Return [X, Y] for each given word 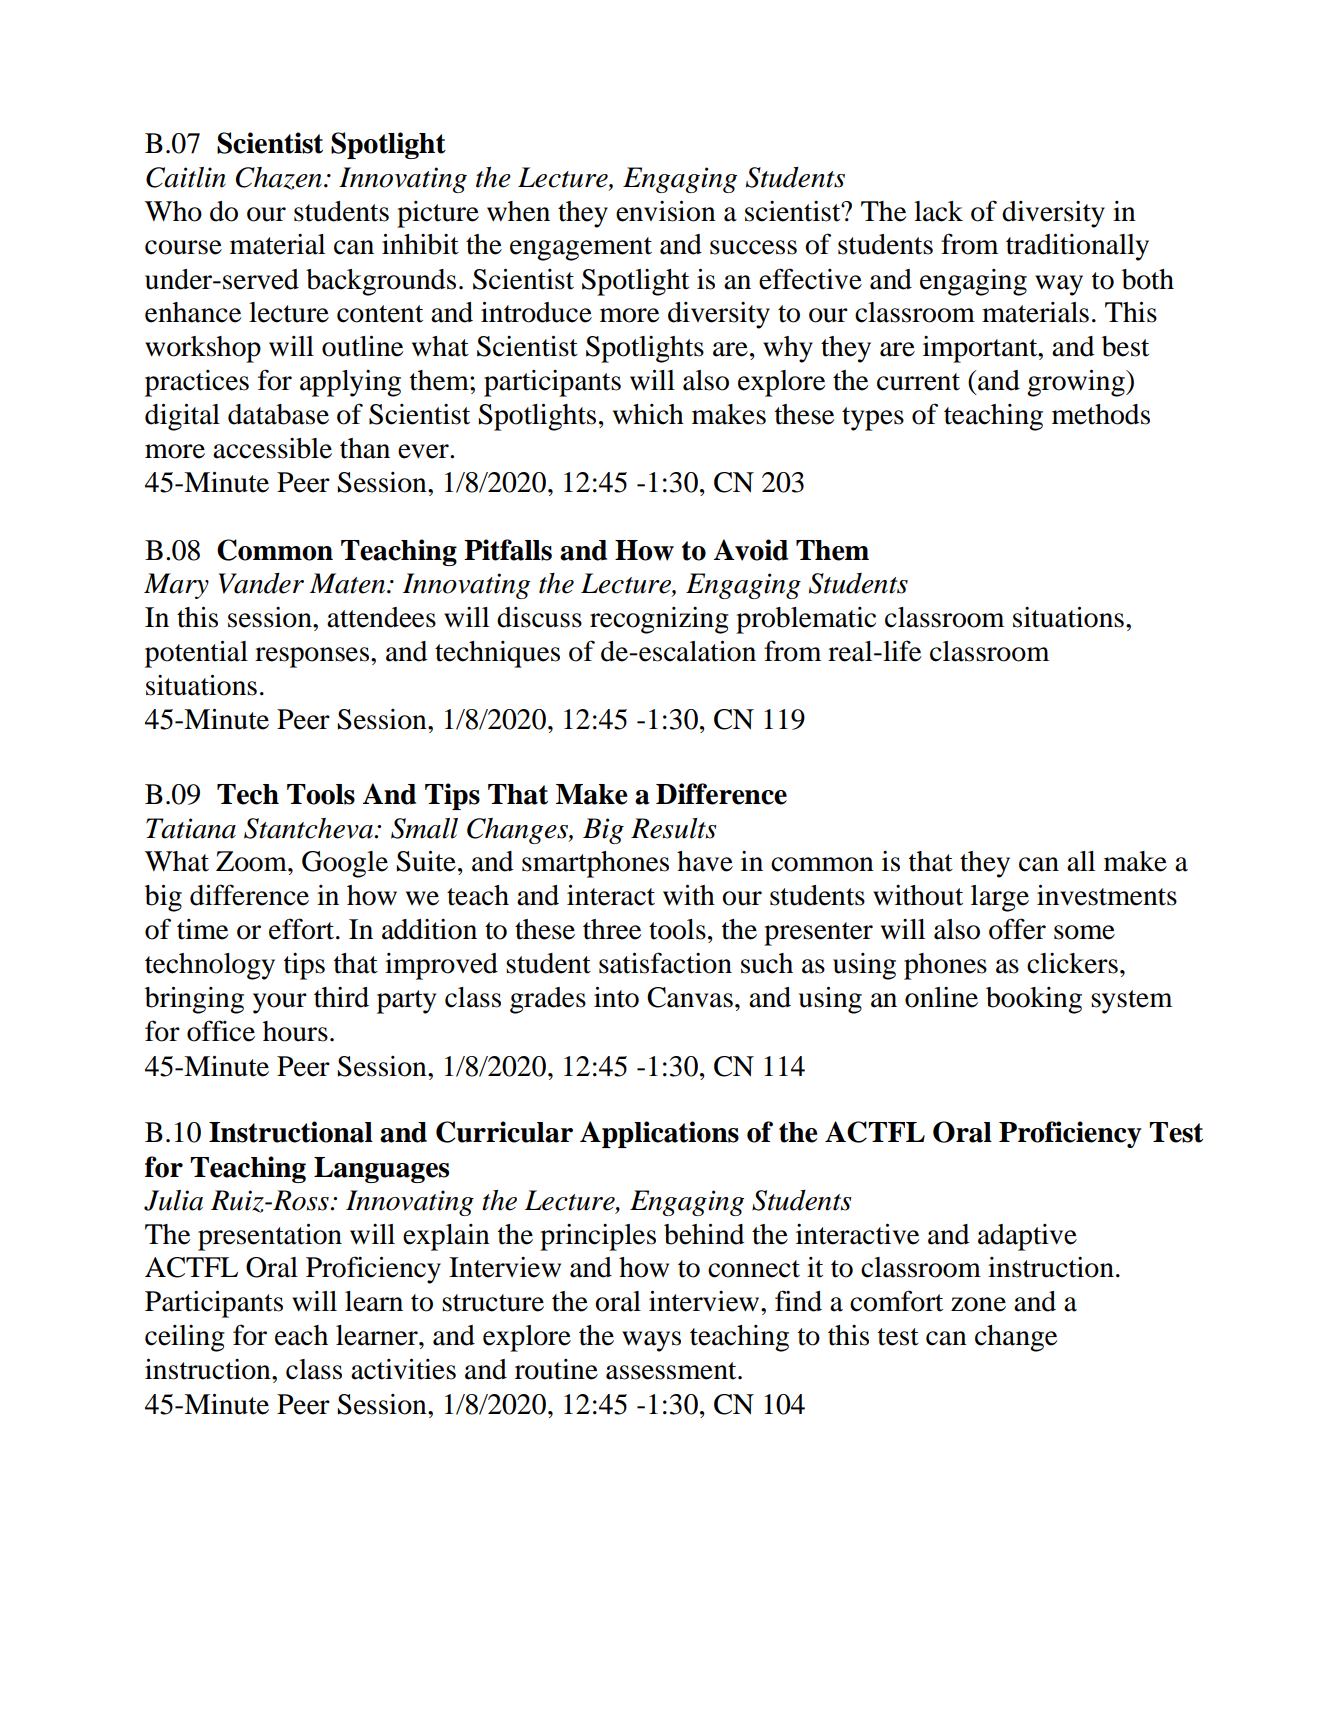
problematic [806, 620]
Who [173, 211]
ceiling [185, 1338]
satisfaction [665, 963]
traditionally [1077, 247]
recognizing [659, 620]
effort [303, 929]
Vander [261, 583]
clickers [1072, 963]
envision [666, 211]
